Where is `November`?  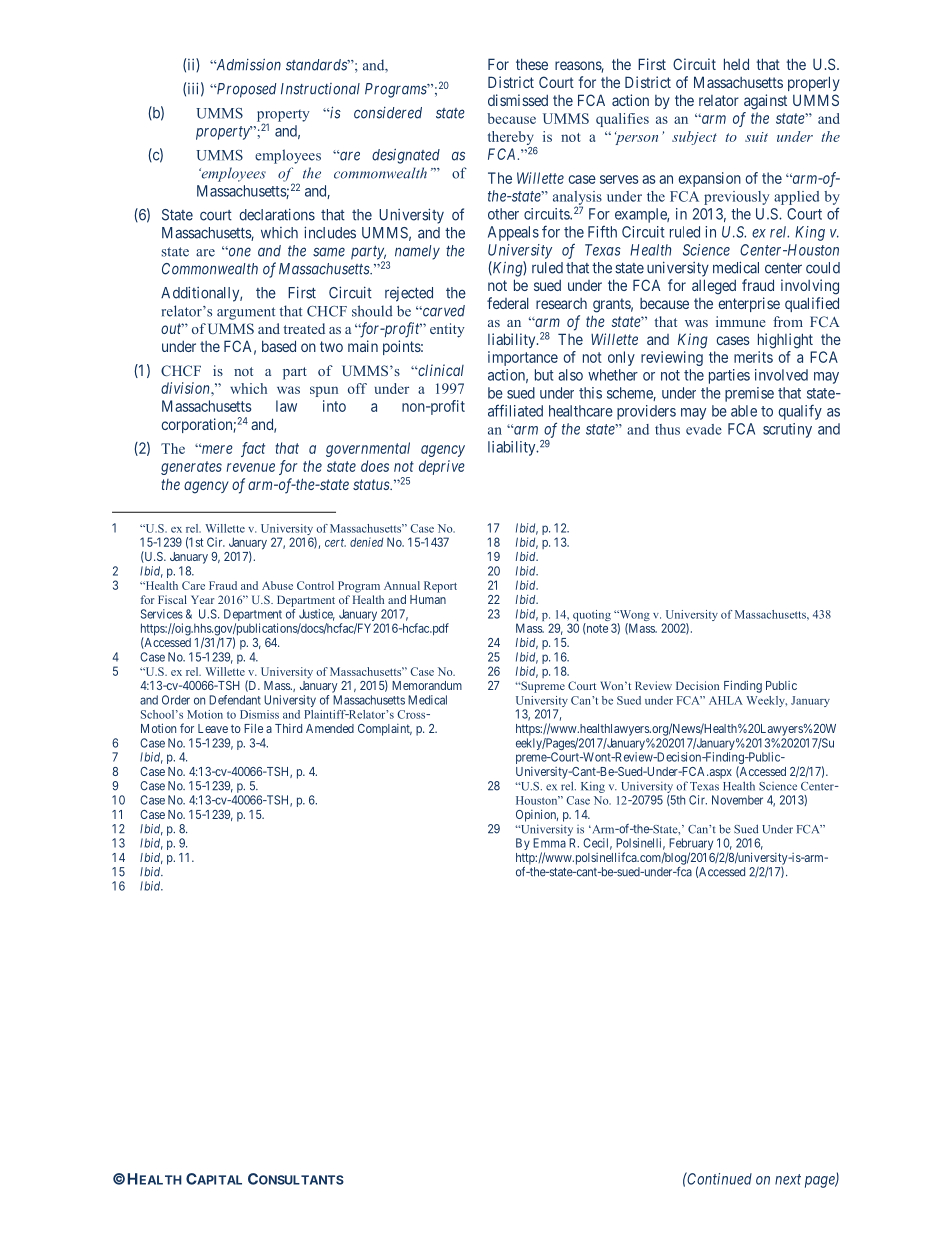
November is located at coordinates (737, 800).
